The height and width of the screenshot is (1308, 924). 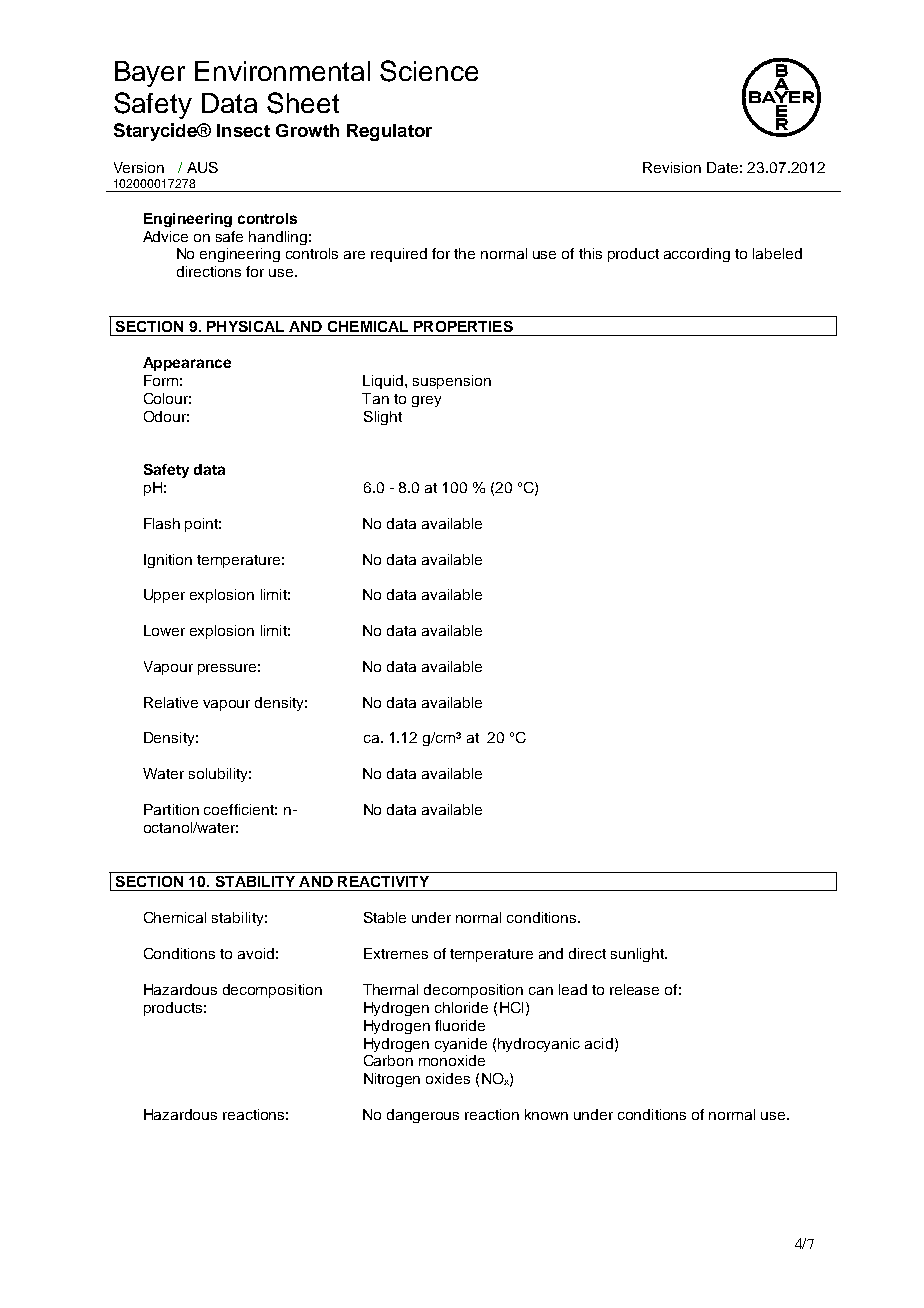 I want to click on suspension, so click(x=452, y=382).
